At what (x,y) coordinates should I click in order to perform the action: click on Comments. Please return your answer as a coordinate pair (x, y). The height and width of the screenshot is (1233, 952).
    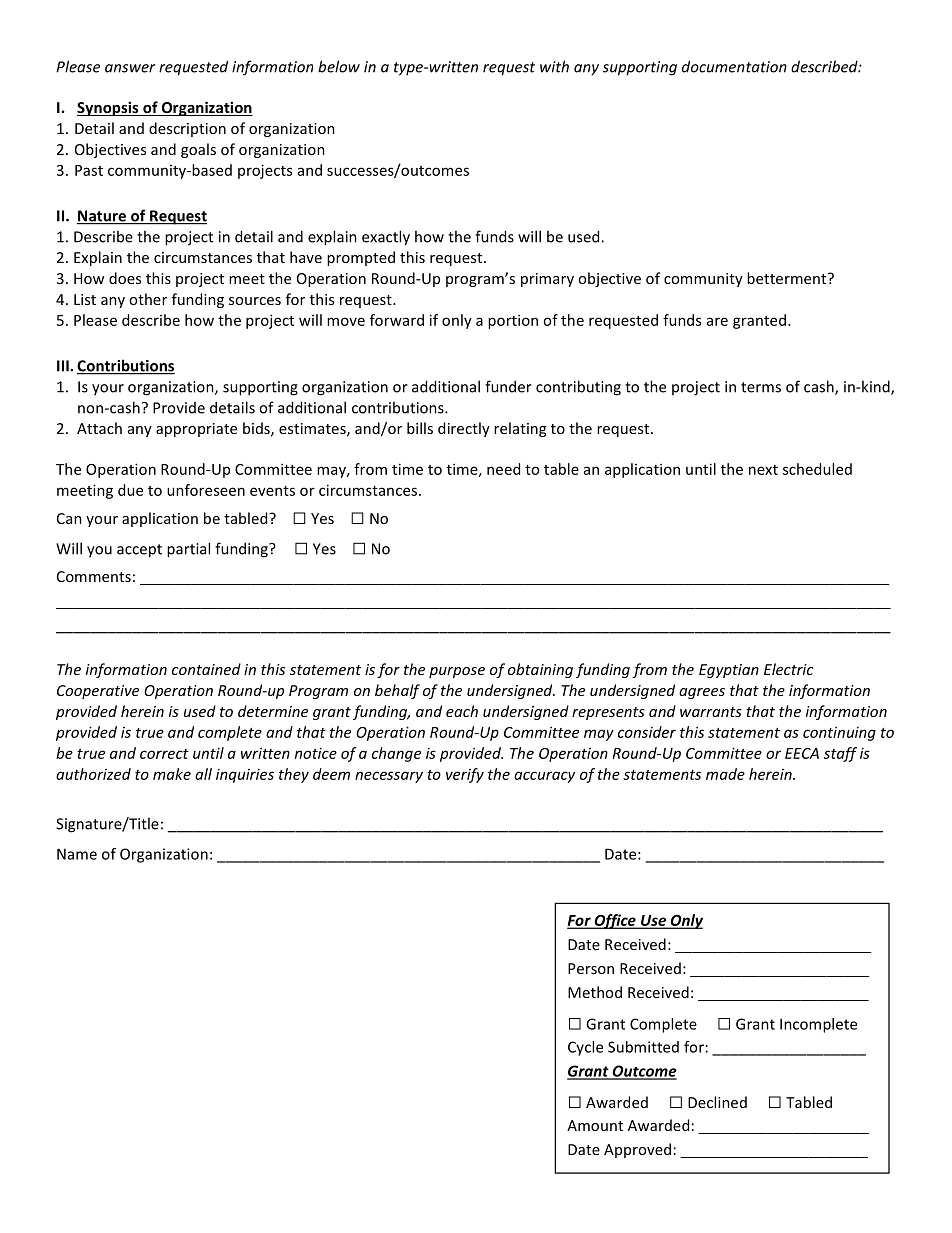
    Looking at the image, I should click on (94, 576).
